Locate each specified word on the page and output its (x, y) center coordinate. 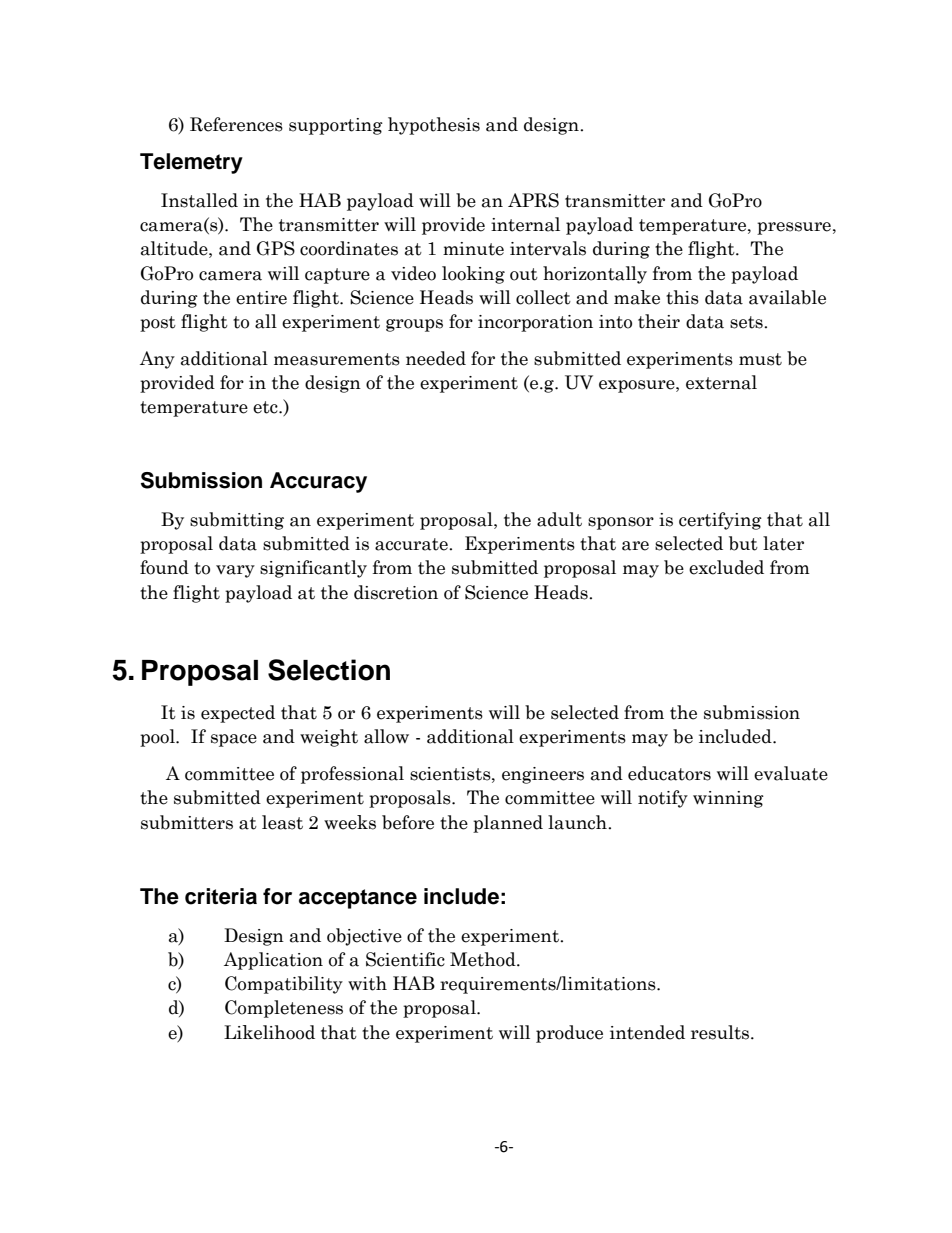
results (721, 1032)
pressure (794, 228)
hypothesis (434, 126)
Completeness (284, 1009)
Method (484, 959)
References (236, 124)
